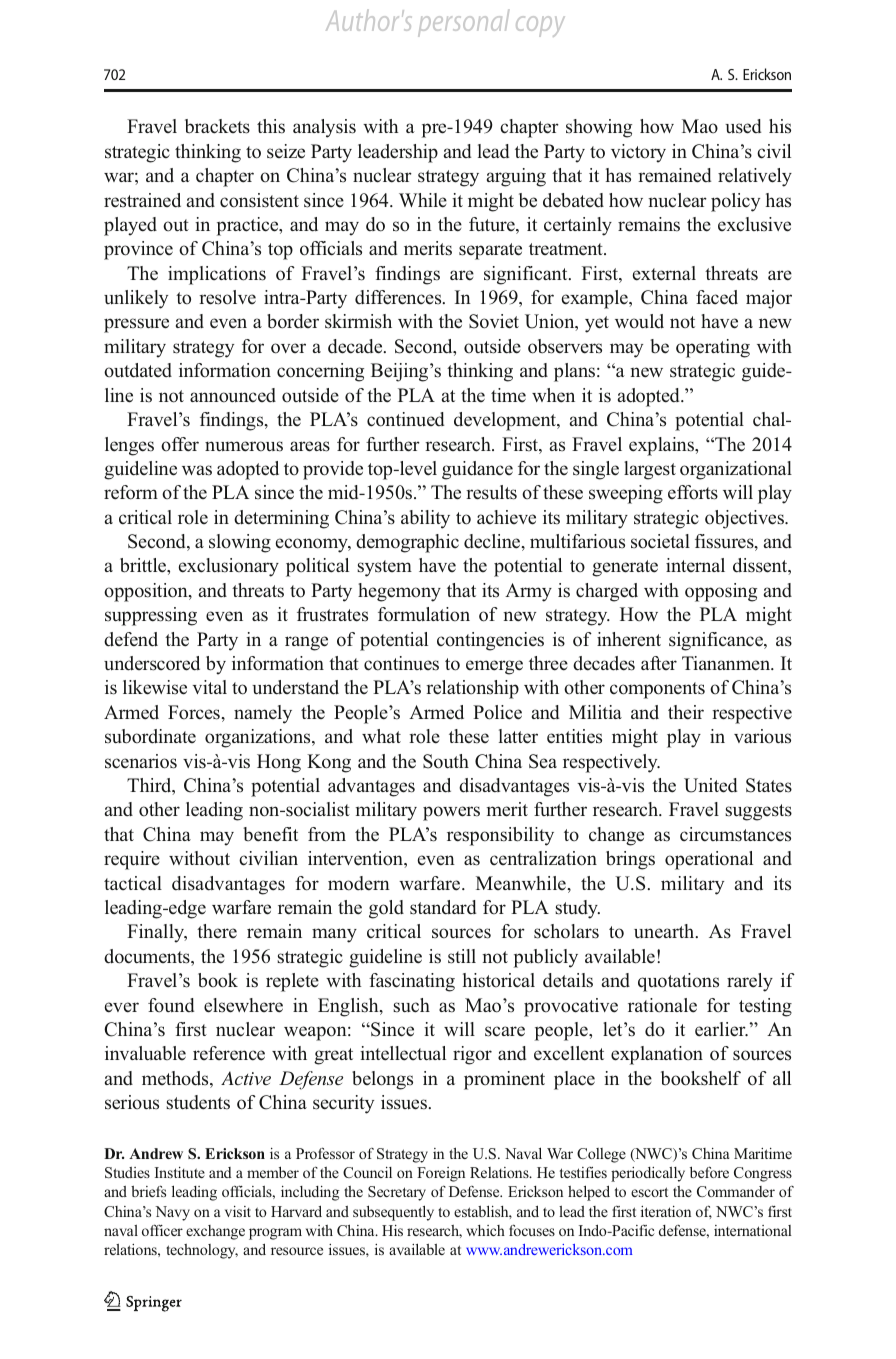 Image resolution: width=896 pixels, height=1359 pixels. What do you see at coordinates (709, 860) in the screenshot?
I see `operational` at bounding box center [709, 860].
